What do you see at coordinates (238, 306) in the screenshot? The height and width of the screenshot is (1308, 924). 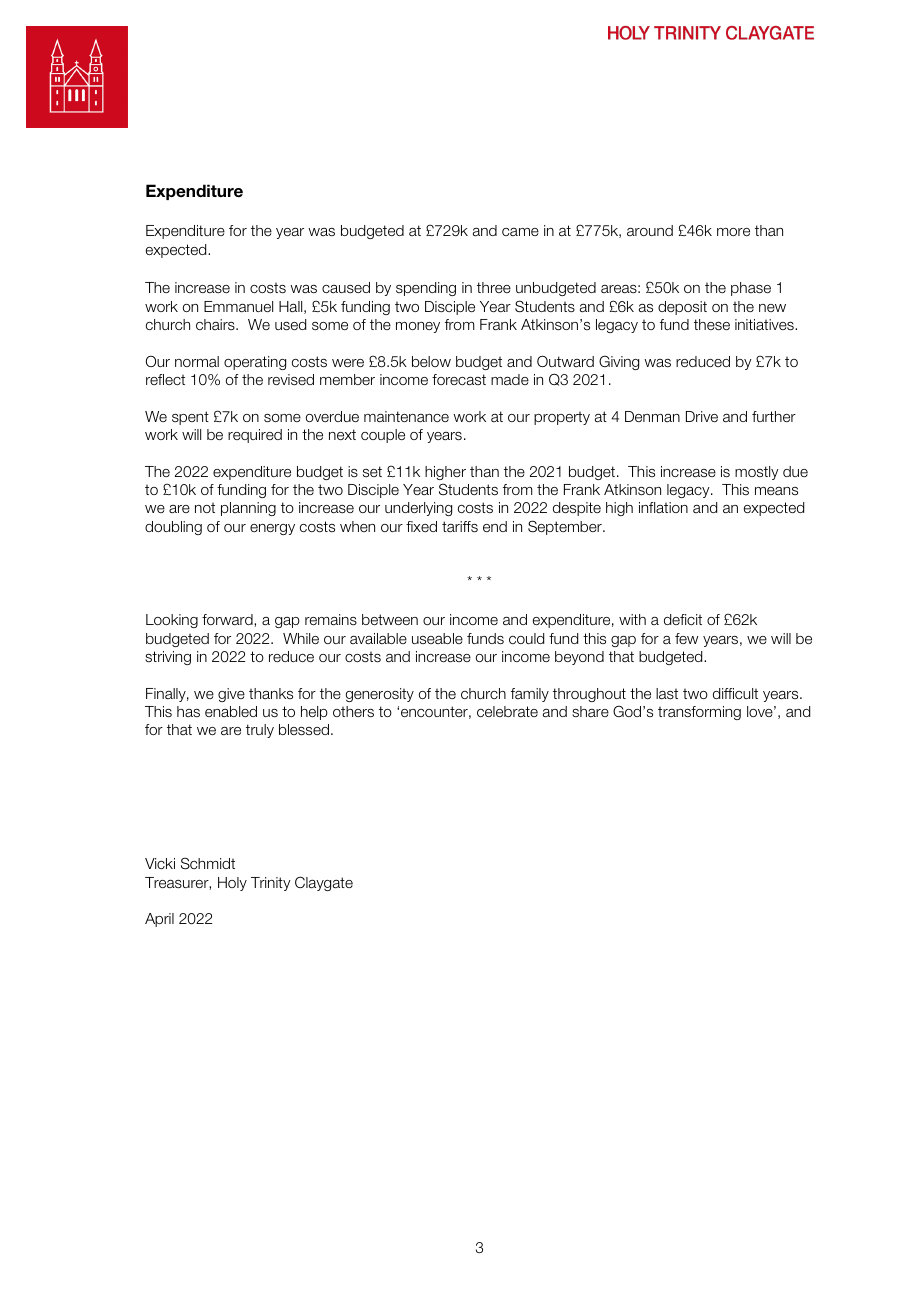 I see `Emmanuel` at bounding box center [238, 306].
